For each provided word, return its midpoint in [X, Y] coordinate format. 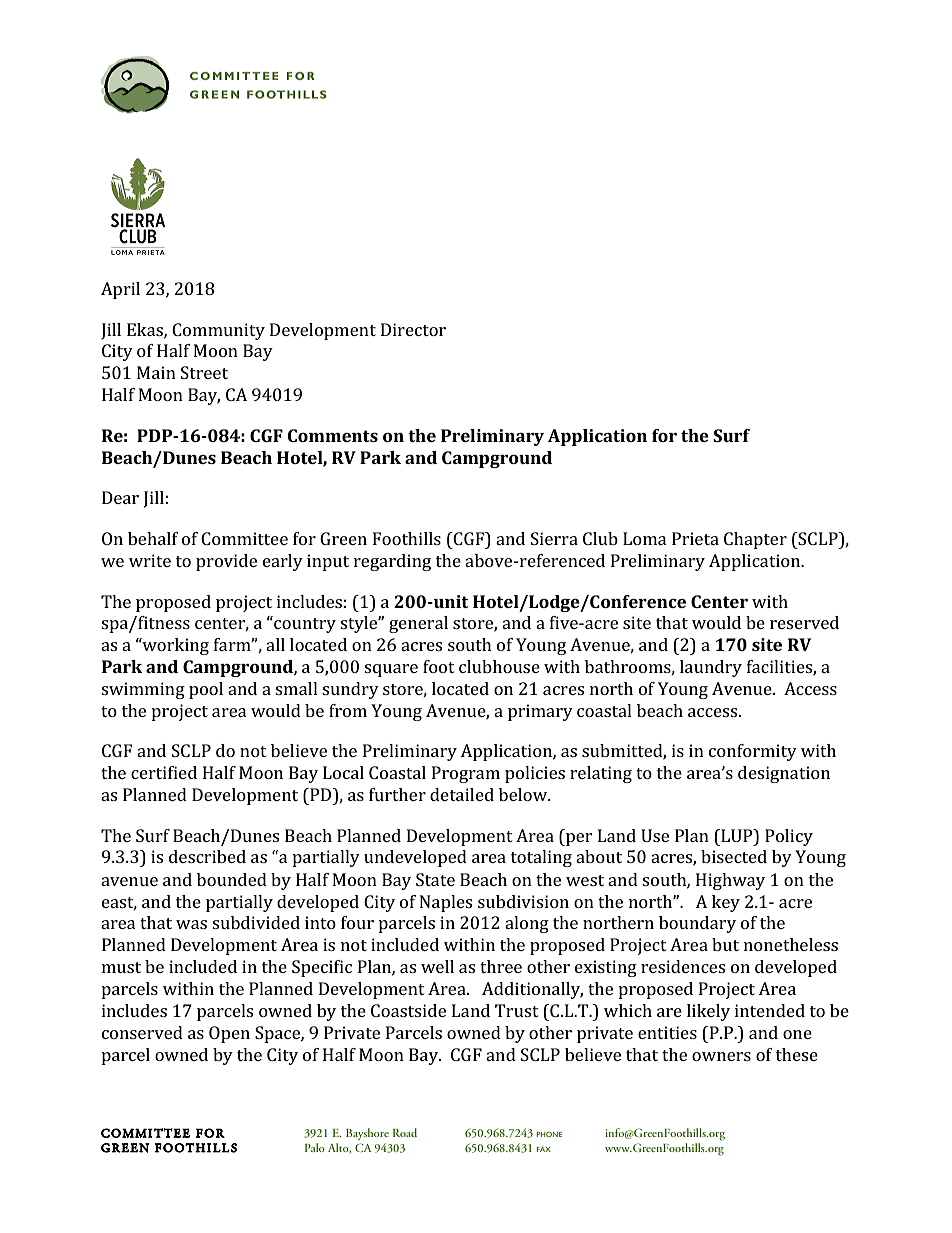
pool [206, 690]
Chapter [755, 540]
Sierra [554, 538]
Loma [645, 538]
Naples [446, 903]
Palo [315, 1147]
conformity [753, 752]
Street [204, 372]
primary [540, 712]
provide [226, 562]
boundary [697, 924]
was [191, 924]
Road [405, 1132]
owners [721, 1056]
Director [413, 329]
